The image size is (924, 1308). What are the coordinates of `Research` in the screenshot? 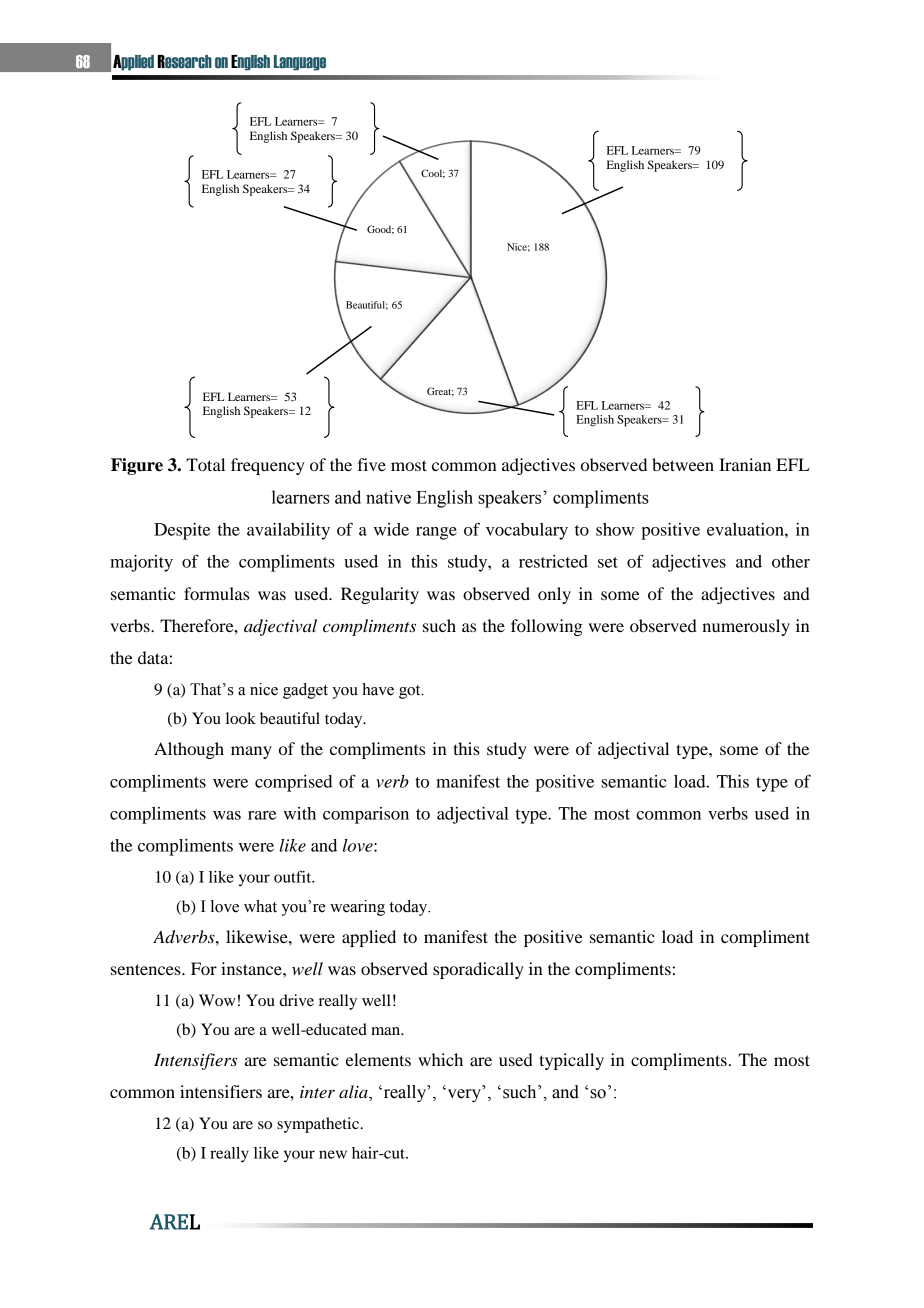 It's located at (185, 62).
